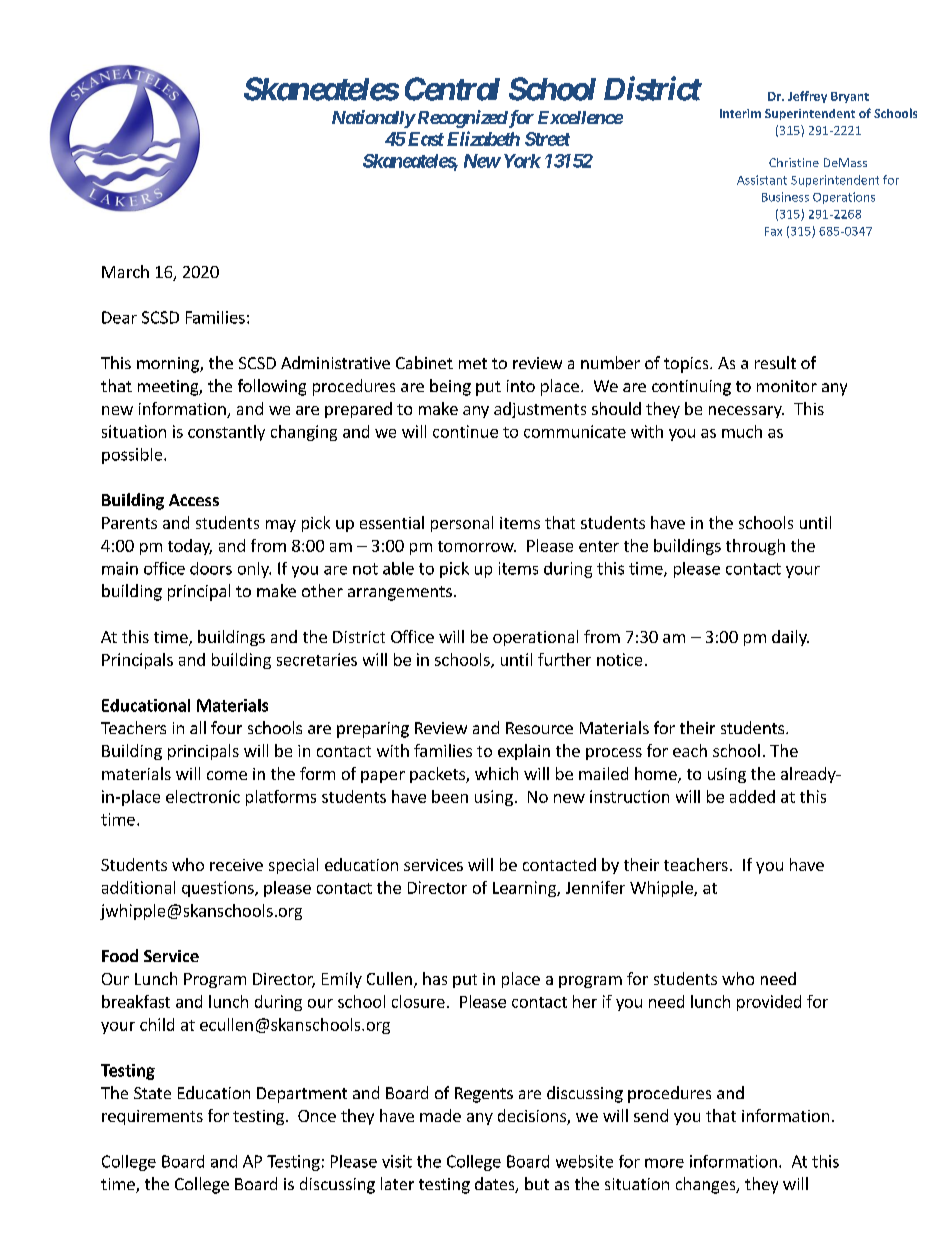 This page has height=1233, width=952. Describe the element at coordinates (152, 1117) in the page. I see `requirements` at that location.
